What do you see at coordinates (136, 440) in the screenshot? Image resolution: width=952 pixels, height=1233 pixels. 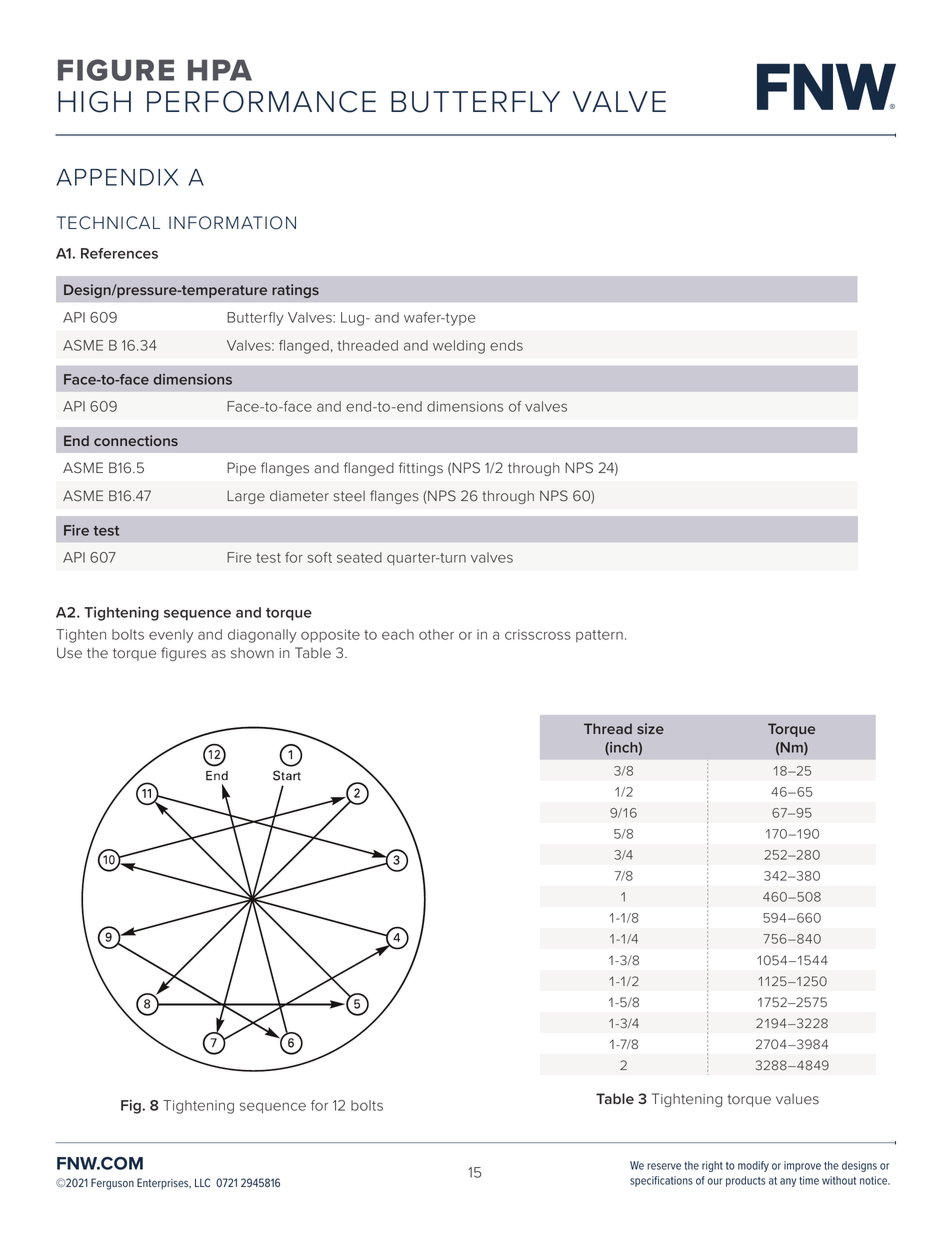 I see `connections` at bounding box center [136, 440].
